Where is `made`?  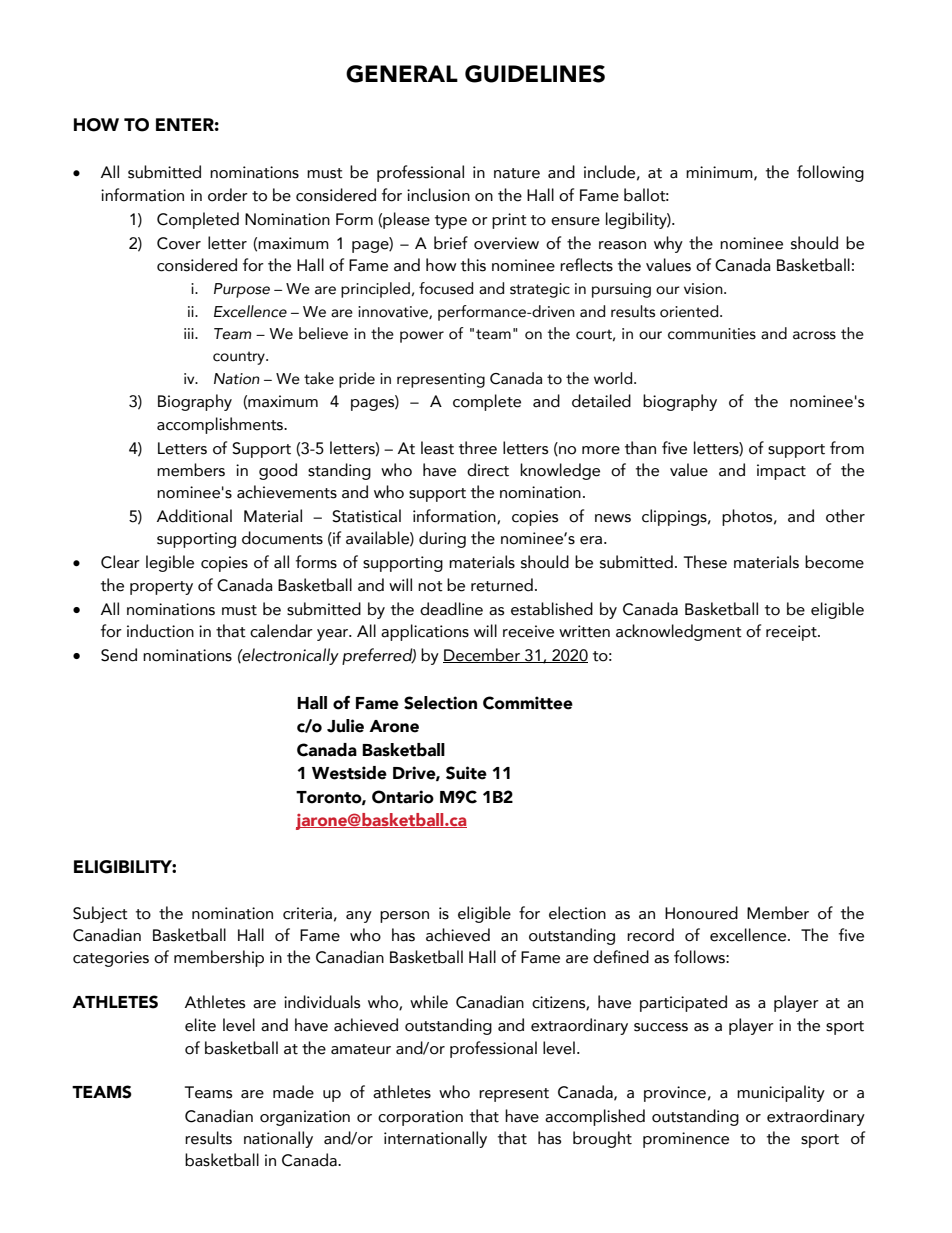 made is located at coordinates (293, 1092).
